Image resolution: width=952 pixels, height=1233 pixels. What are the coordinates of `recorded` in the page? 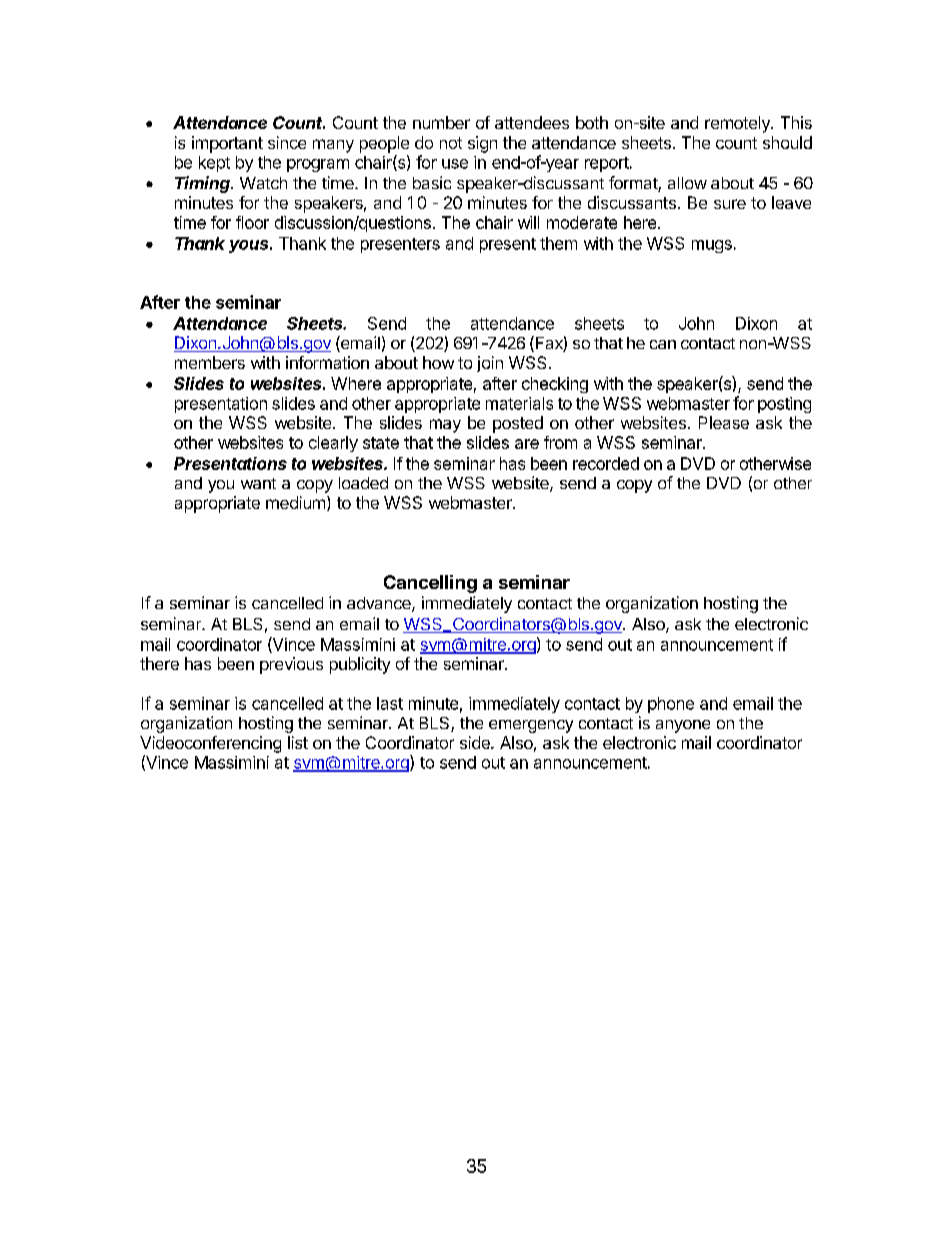 It's located at (606, 463).
